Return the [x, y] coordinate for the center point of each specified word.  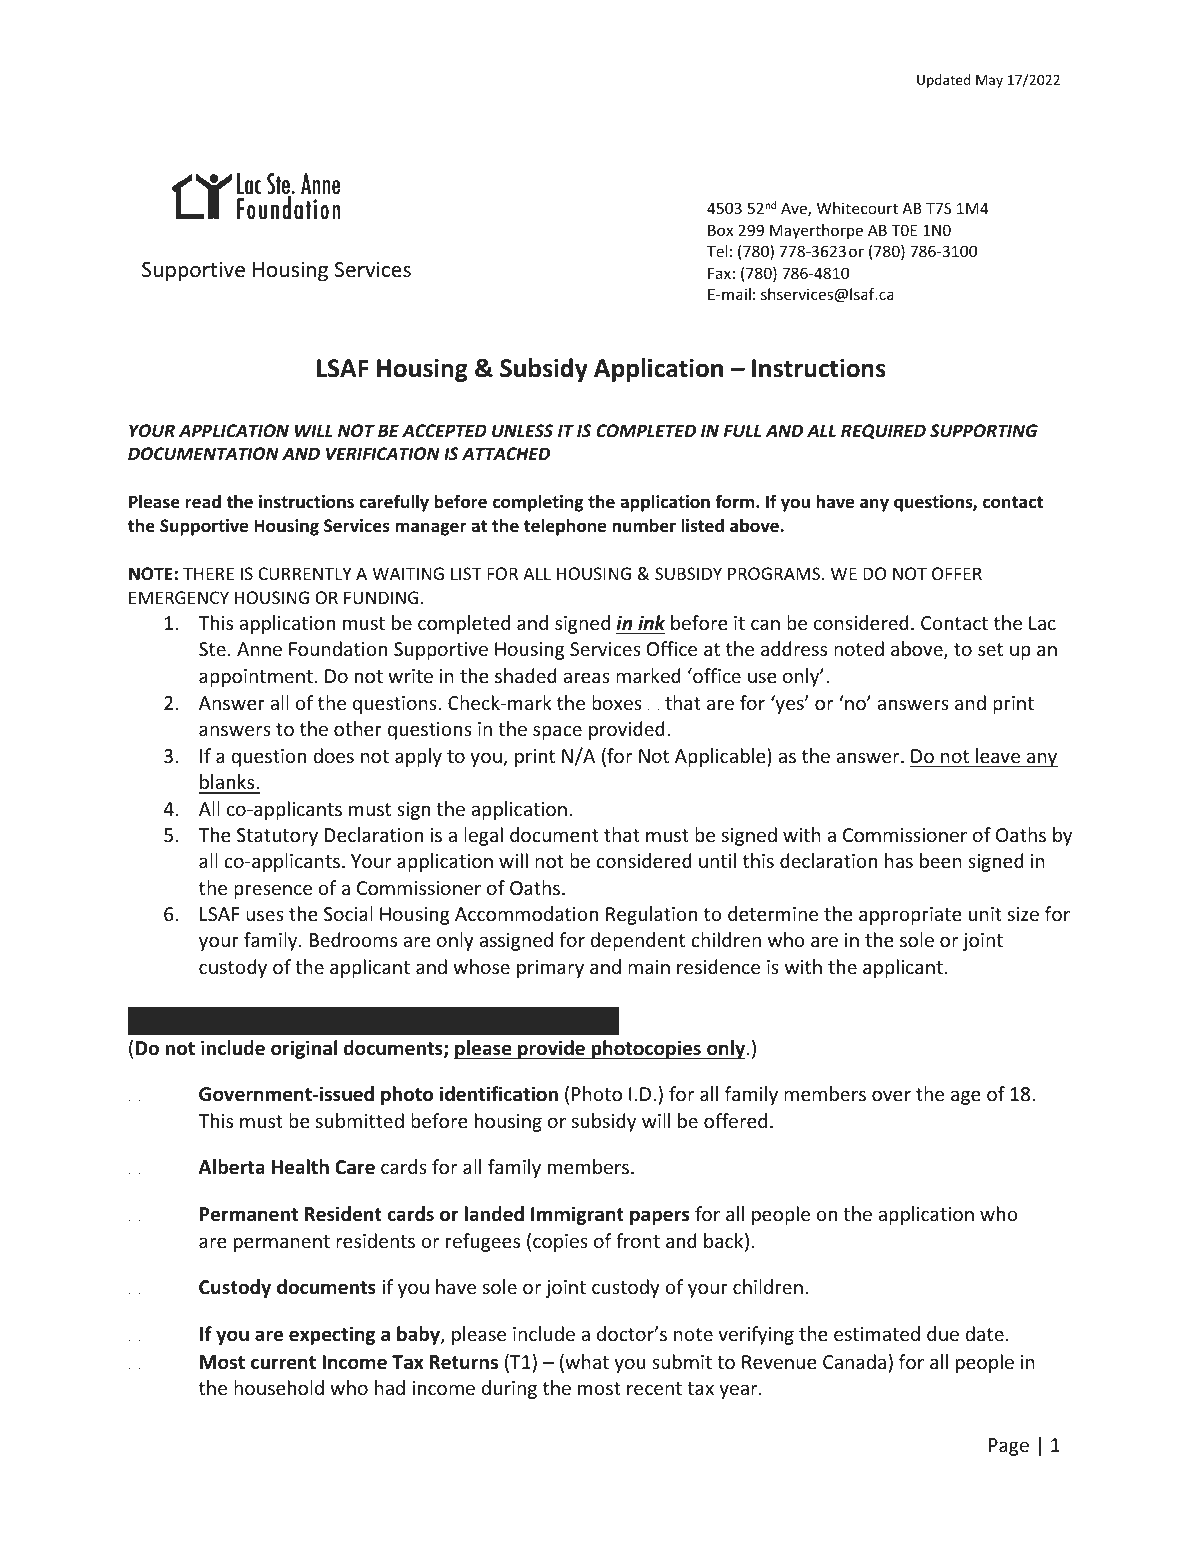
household [279, 1387]
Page [1009, 1447]
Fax [719, 273]
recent [654, 1388]
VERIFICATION [383, 454]
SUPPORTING [984, 431]
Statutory [277, 837]
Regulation [651, 915]
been [941, 860]
